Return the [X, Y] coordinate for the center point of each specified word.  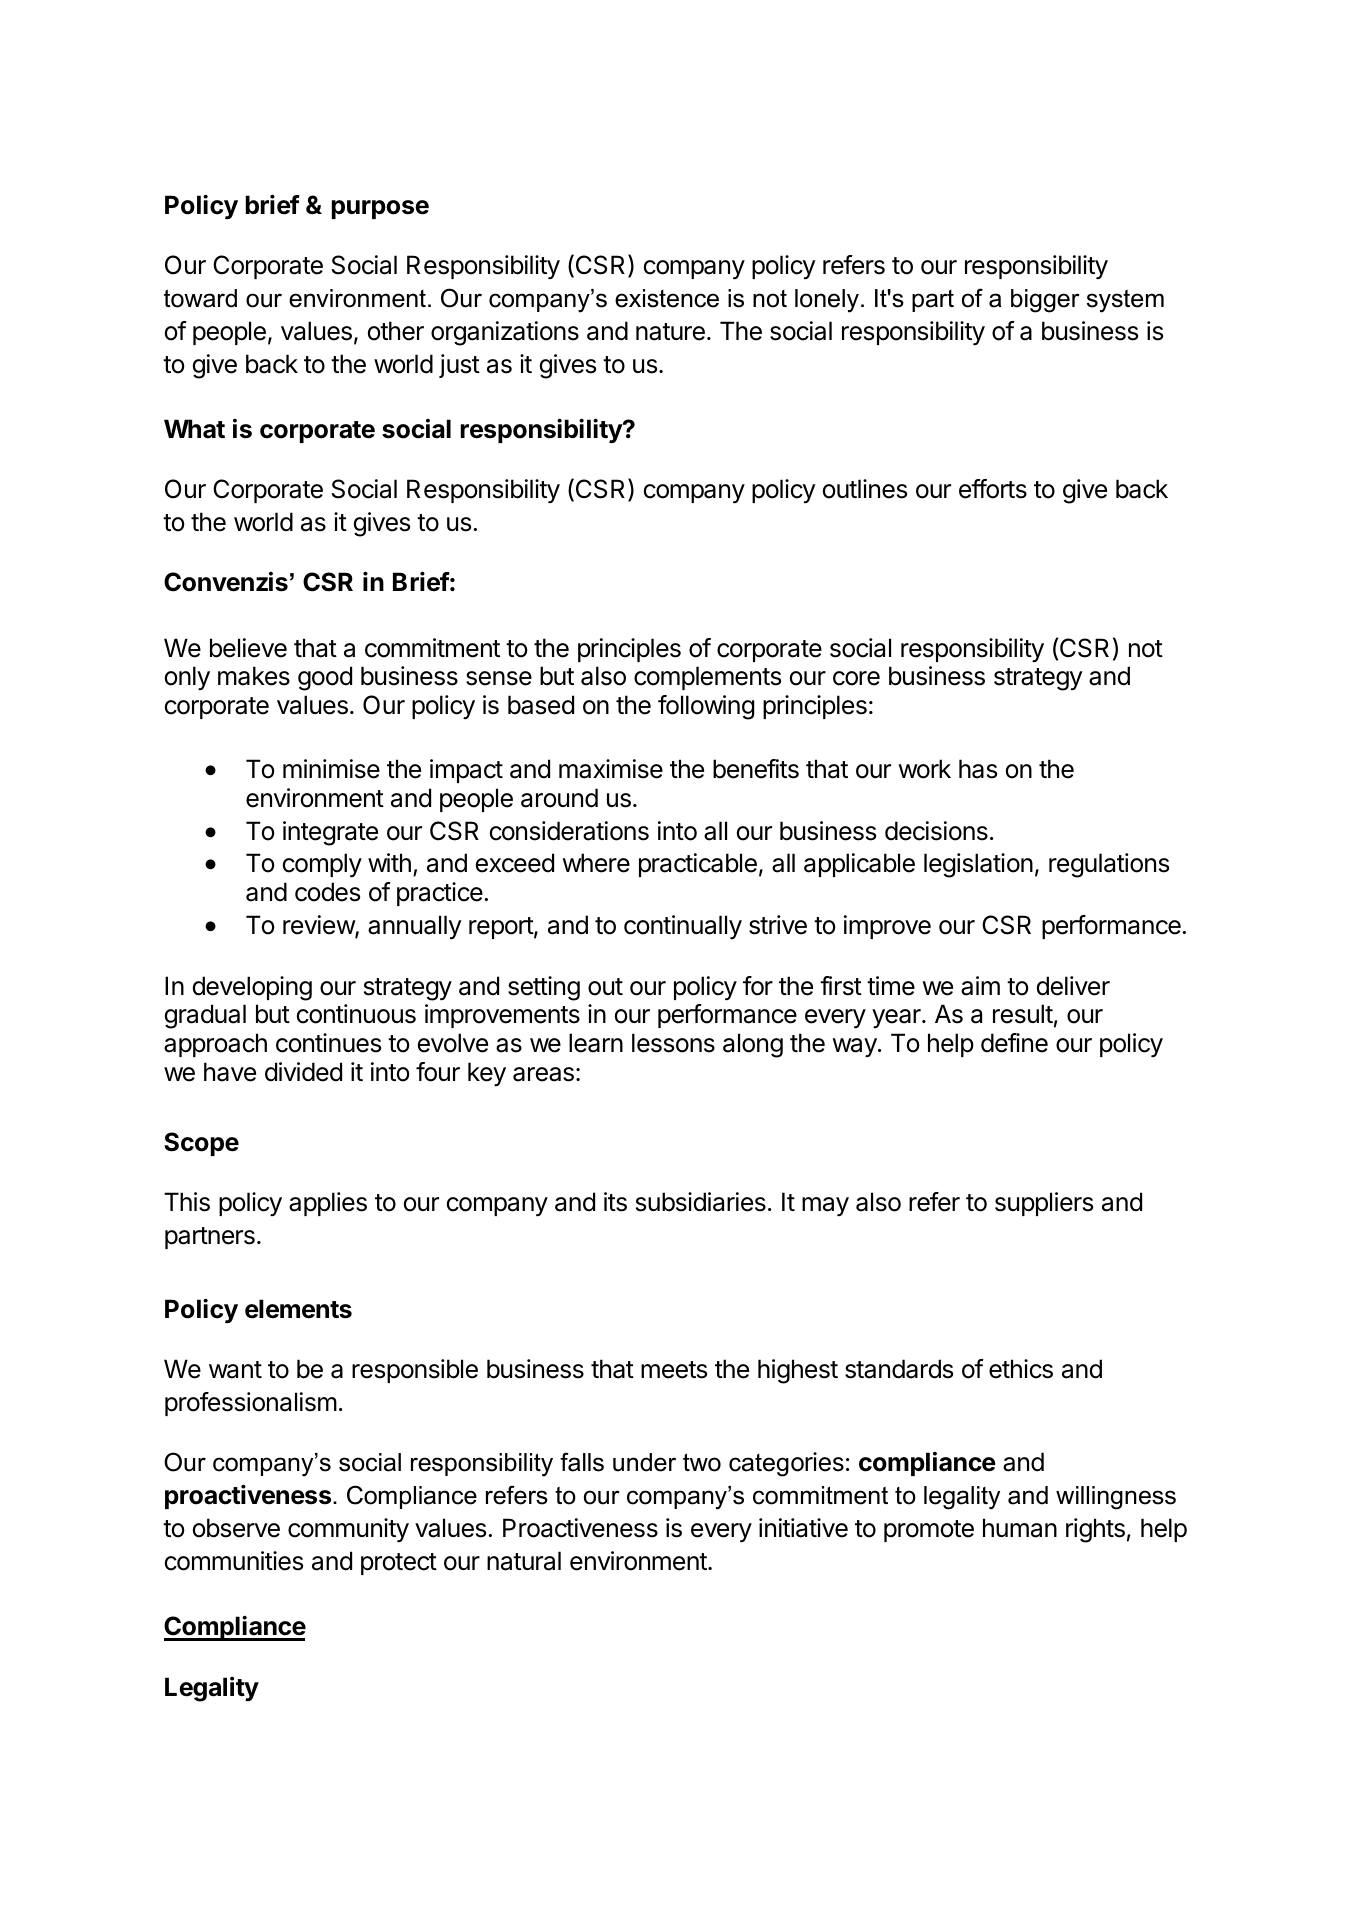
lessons [673, 1043]
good [325, 678]
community [348, 1530]
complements [707, 678]
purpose [380, 209]
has [978, 769]
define [1014, 1043]
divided [303, 1072]
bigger [1045, 301]
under [644, 1462]
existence [667, 298]
